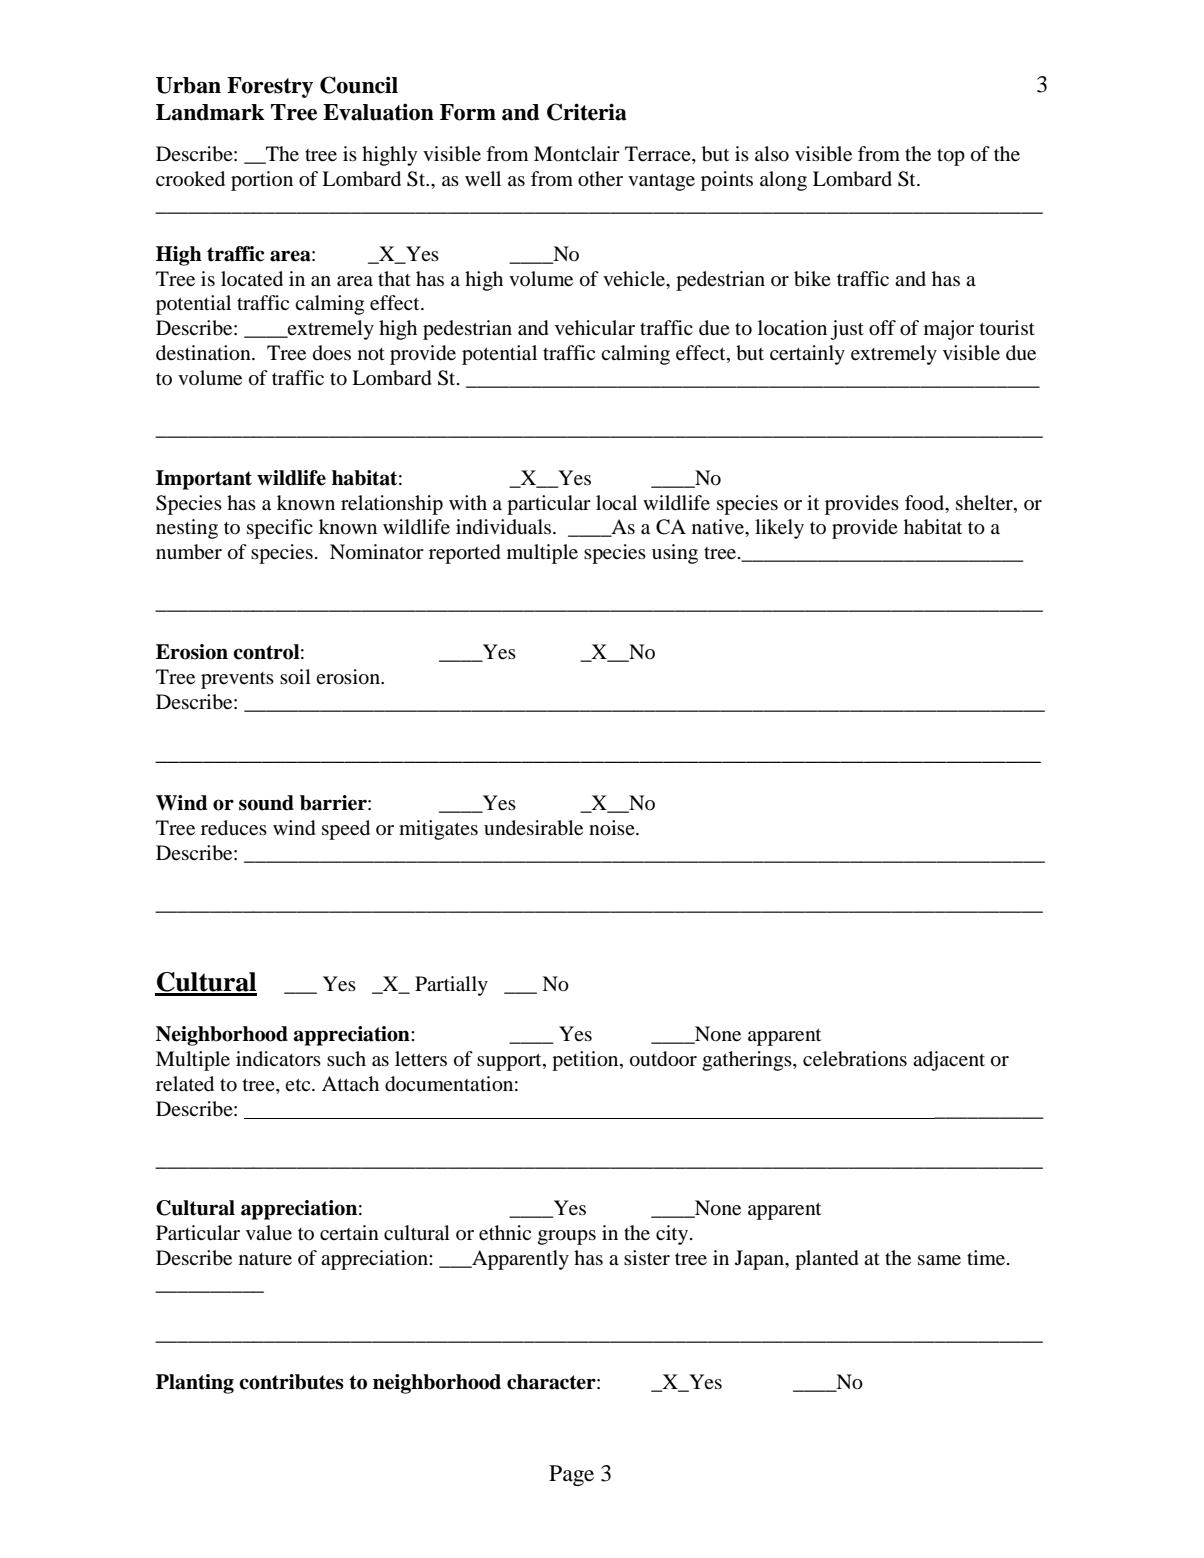  I want to click on sound, so click(266, 803).
